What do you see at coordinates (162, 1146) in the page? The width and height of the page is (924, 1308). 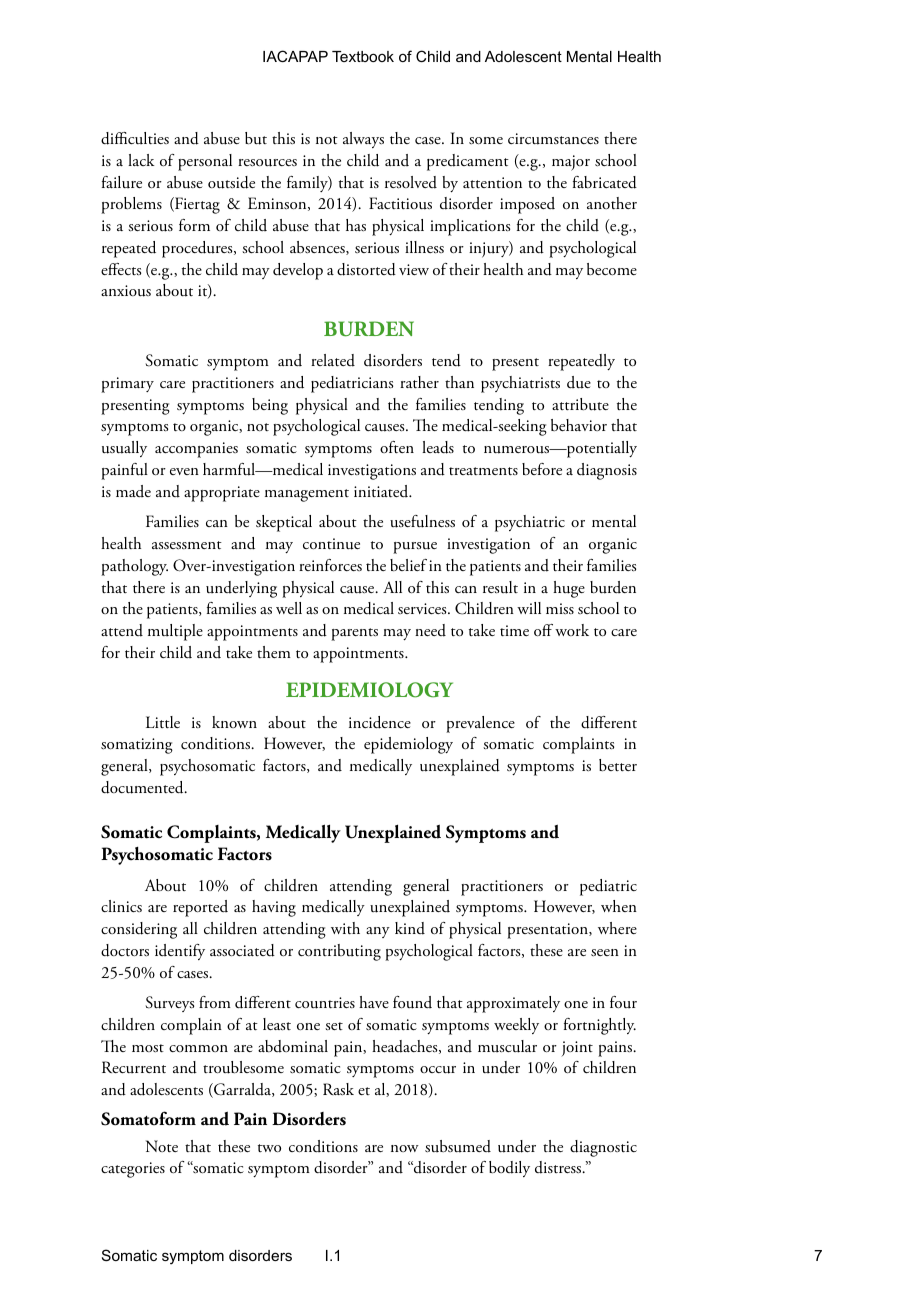 I see `Note` at bounding box center [162, 1146].
